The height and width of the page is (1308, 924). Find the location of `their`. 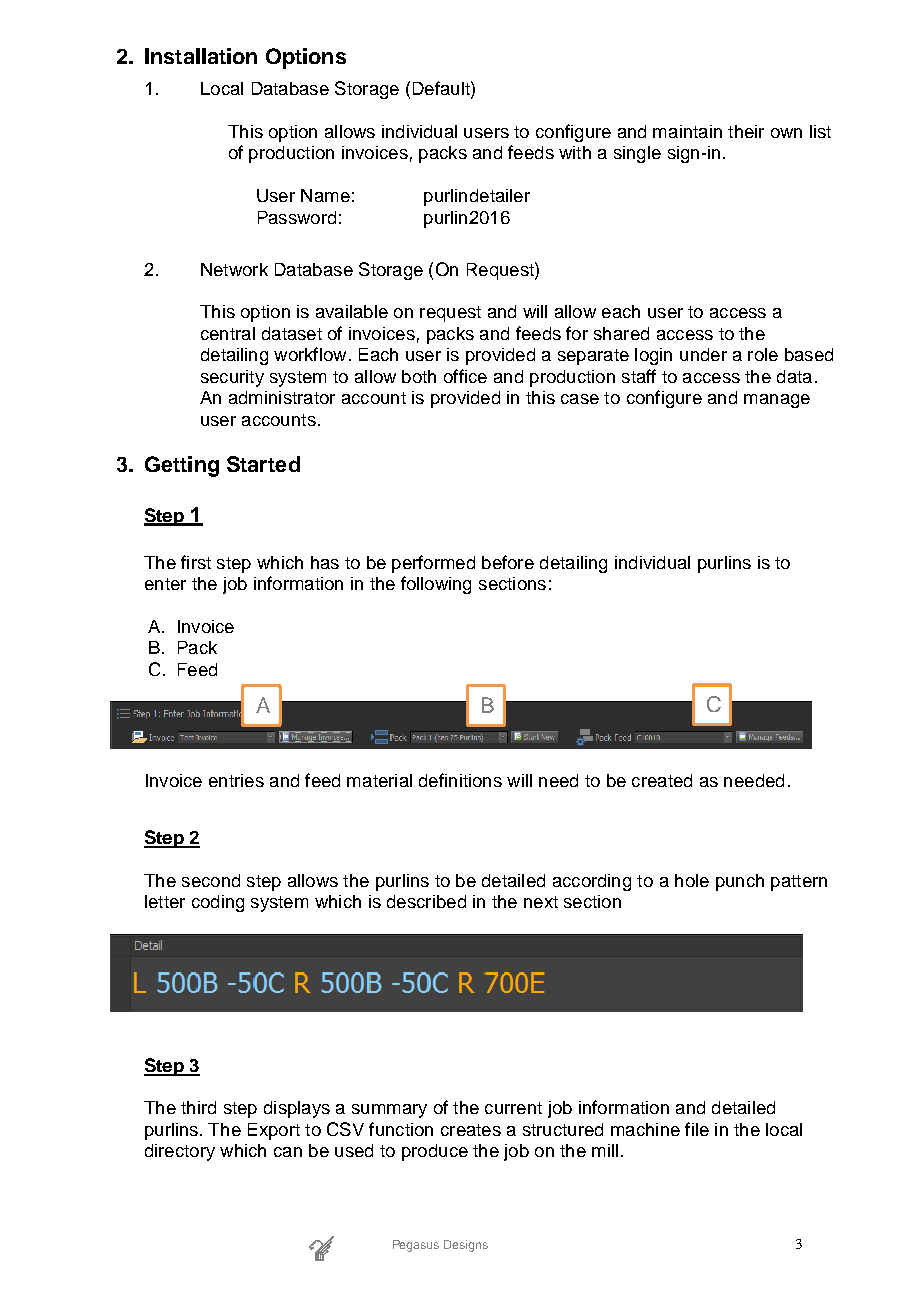

their is located at coordinates (746, 131).
